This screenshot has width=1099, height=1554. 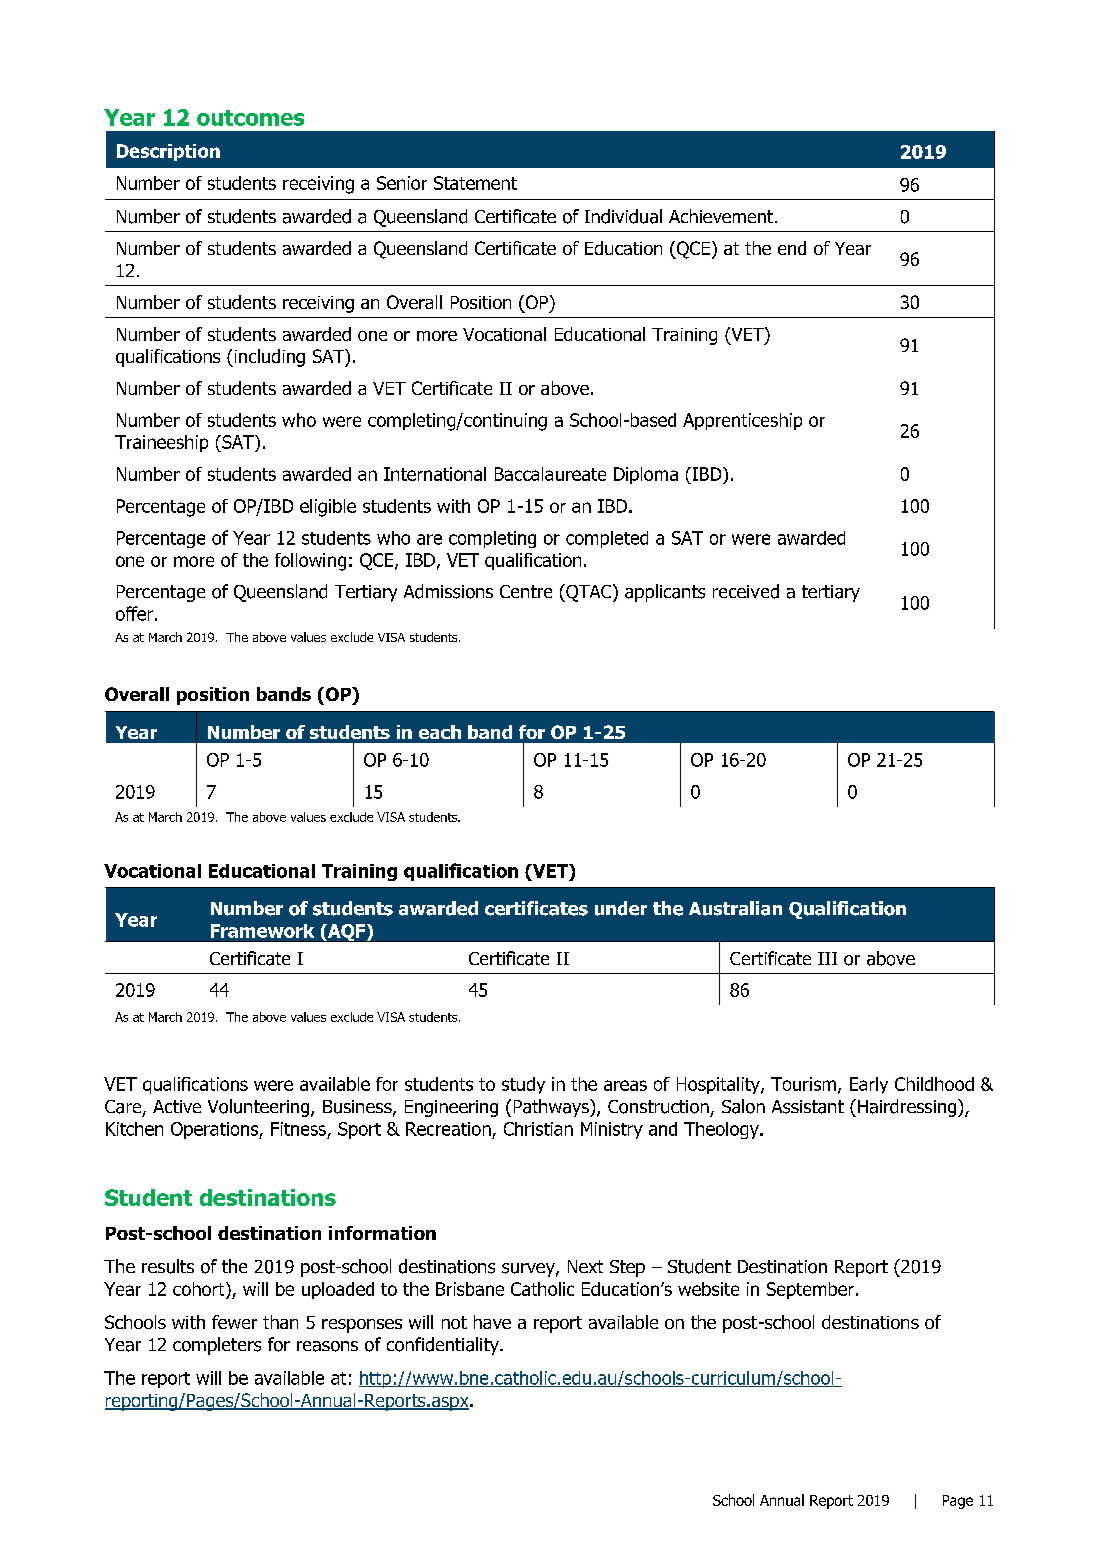 What do you see at coordinates (234, 1322) in the screenshot?
I see `fewer` at bounding box center [234, 1322].
